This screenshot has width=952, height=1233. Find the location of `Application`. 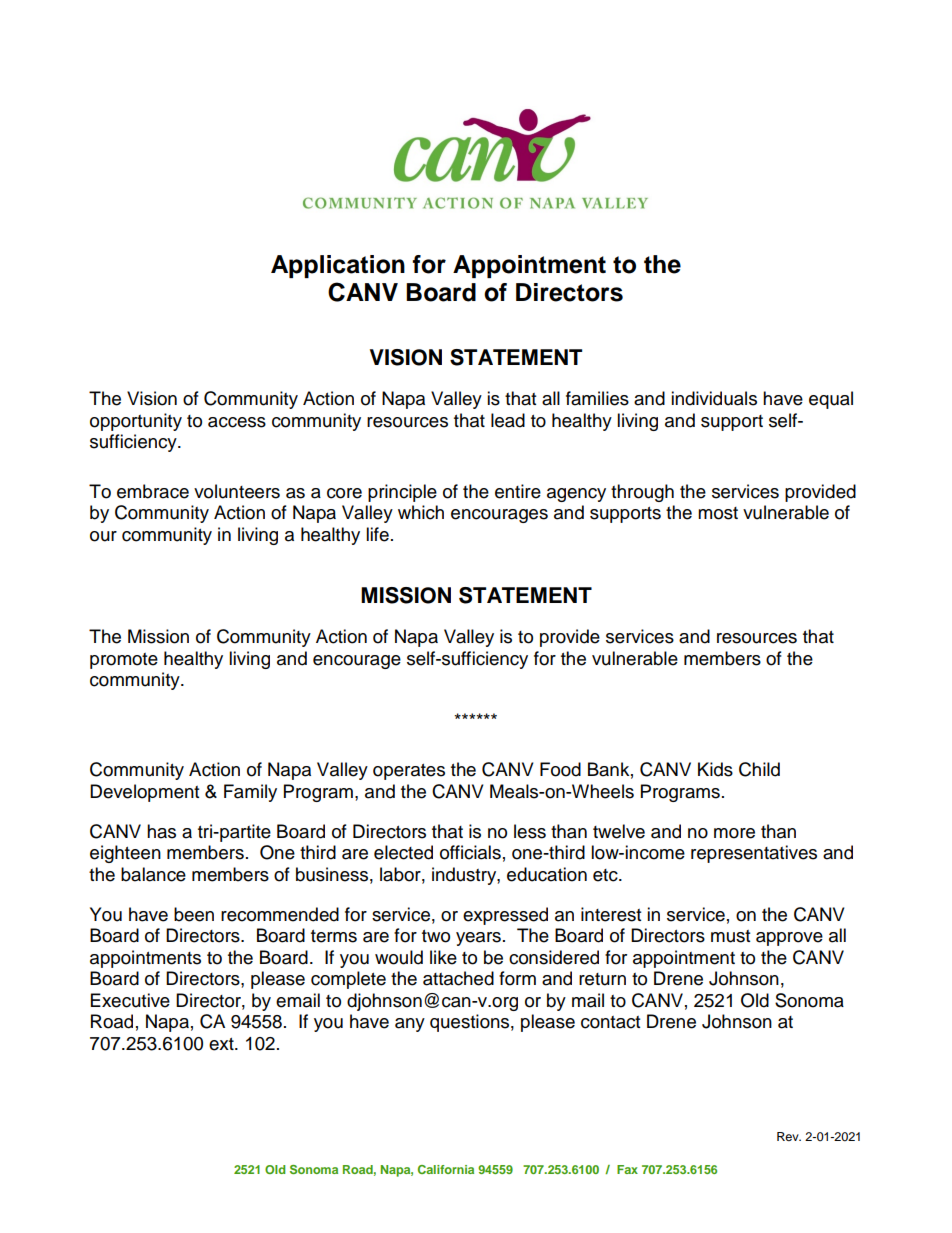

Application is located at coordinates (338, 266).
